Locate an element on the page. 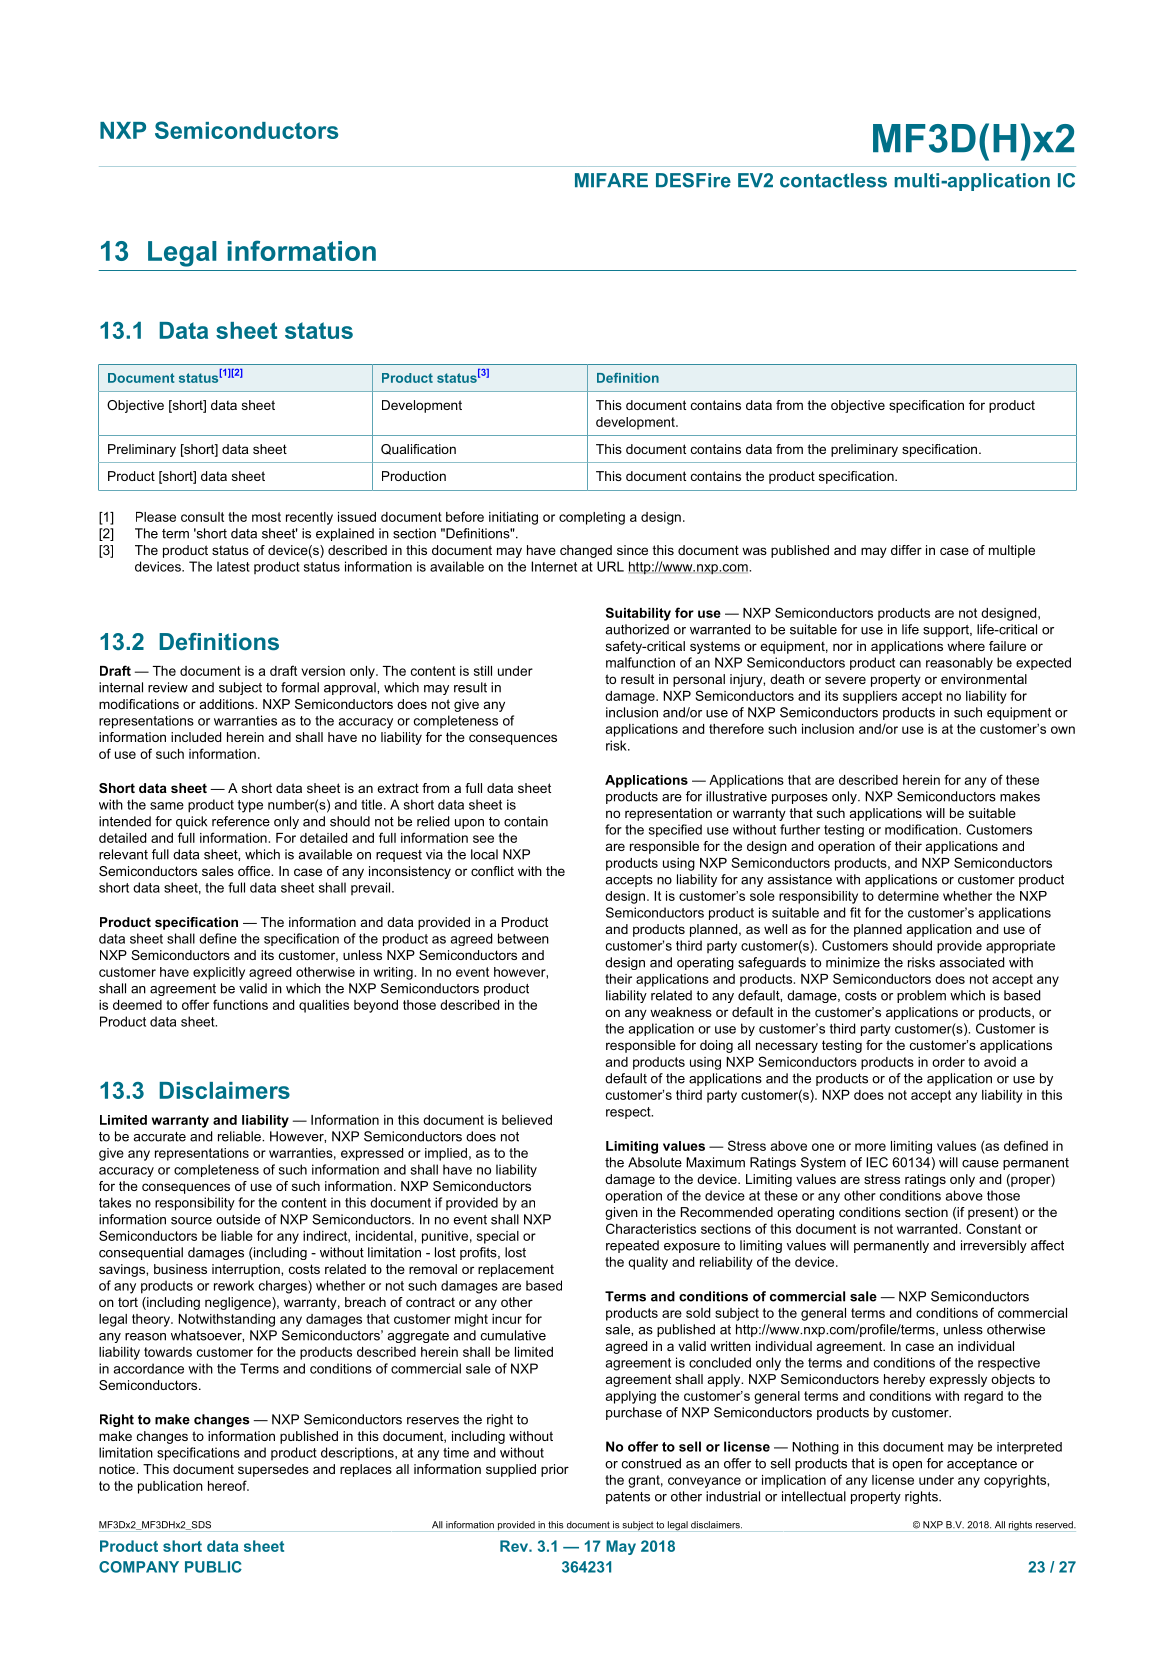 The image size is (1175, 1662). believed is located at coordinates (527, 1120).
